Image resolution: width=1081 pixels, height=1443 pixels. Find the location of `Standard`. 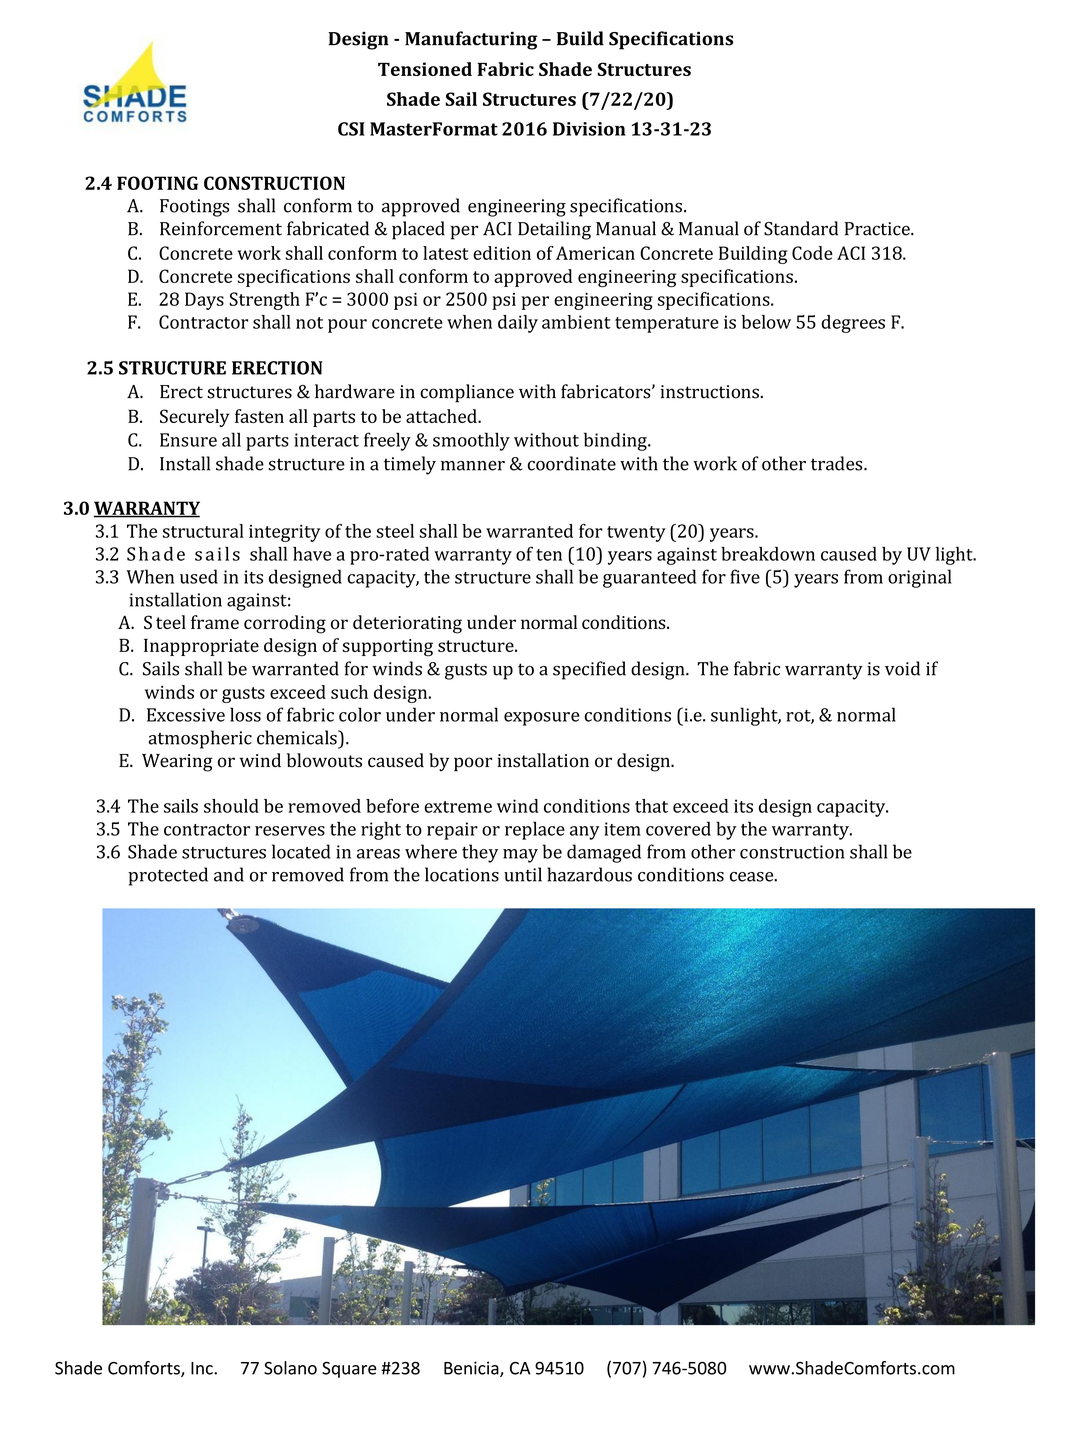

Standard is located at coordinates (801, 228).
